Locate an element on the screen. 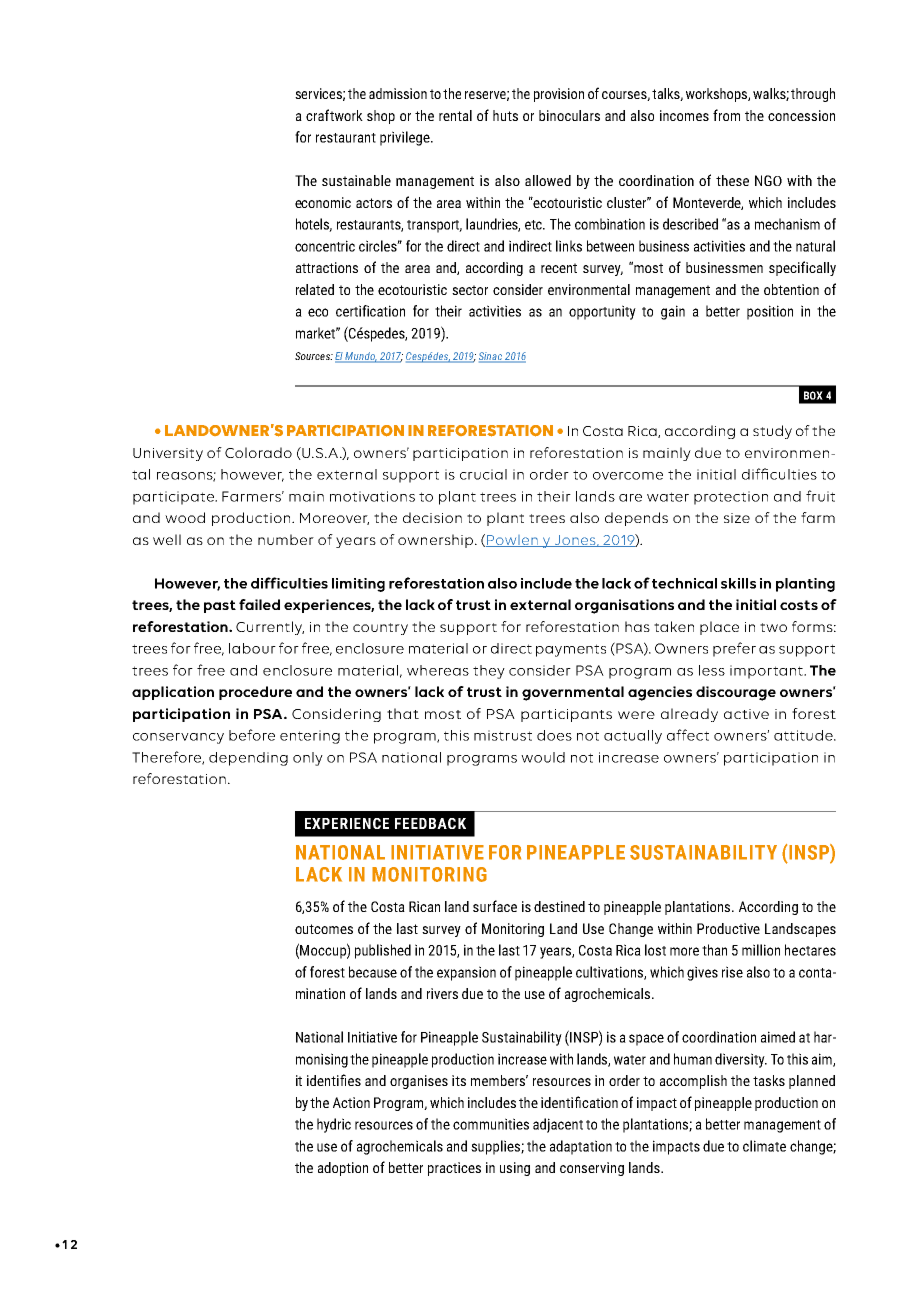 This screenshot has height=1308, width=924. they is located at coordinates (489, 672).
